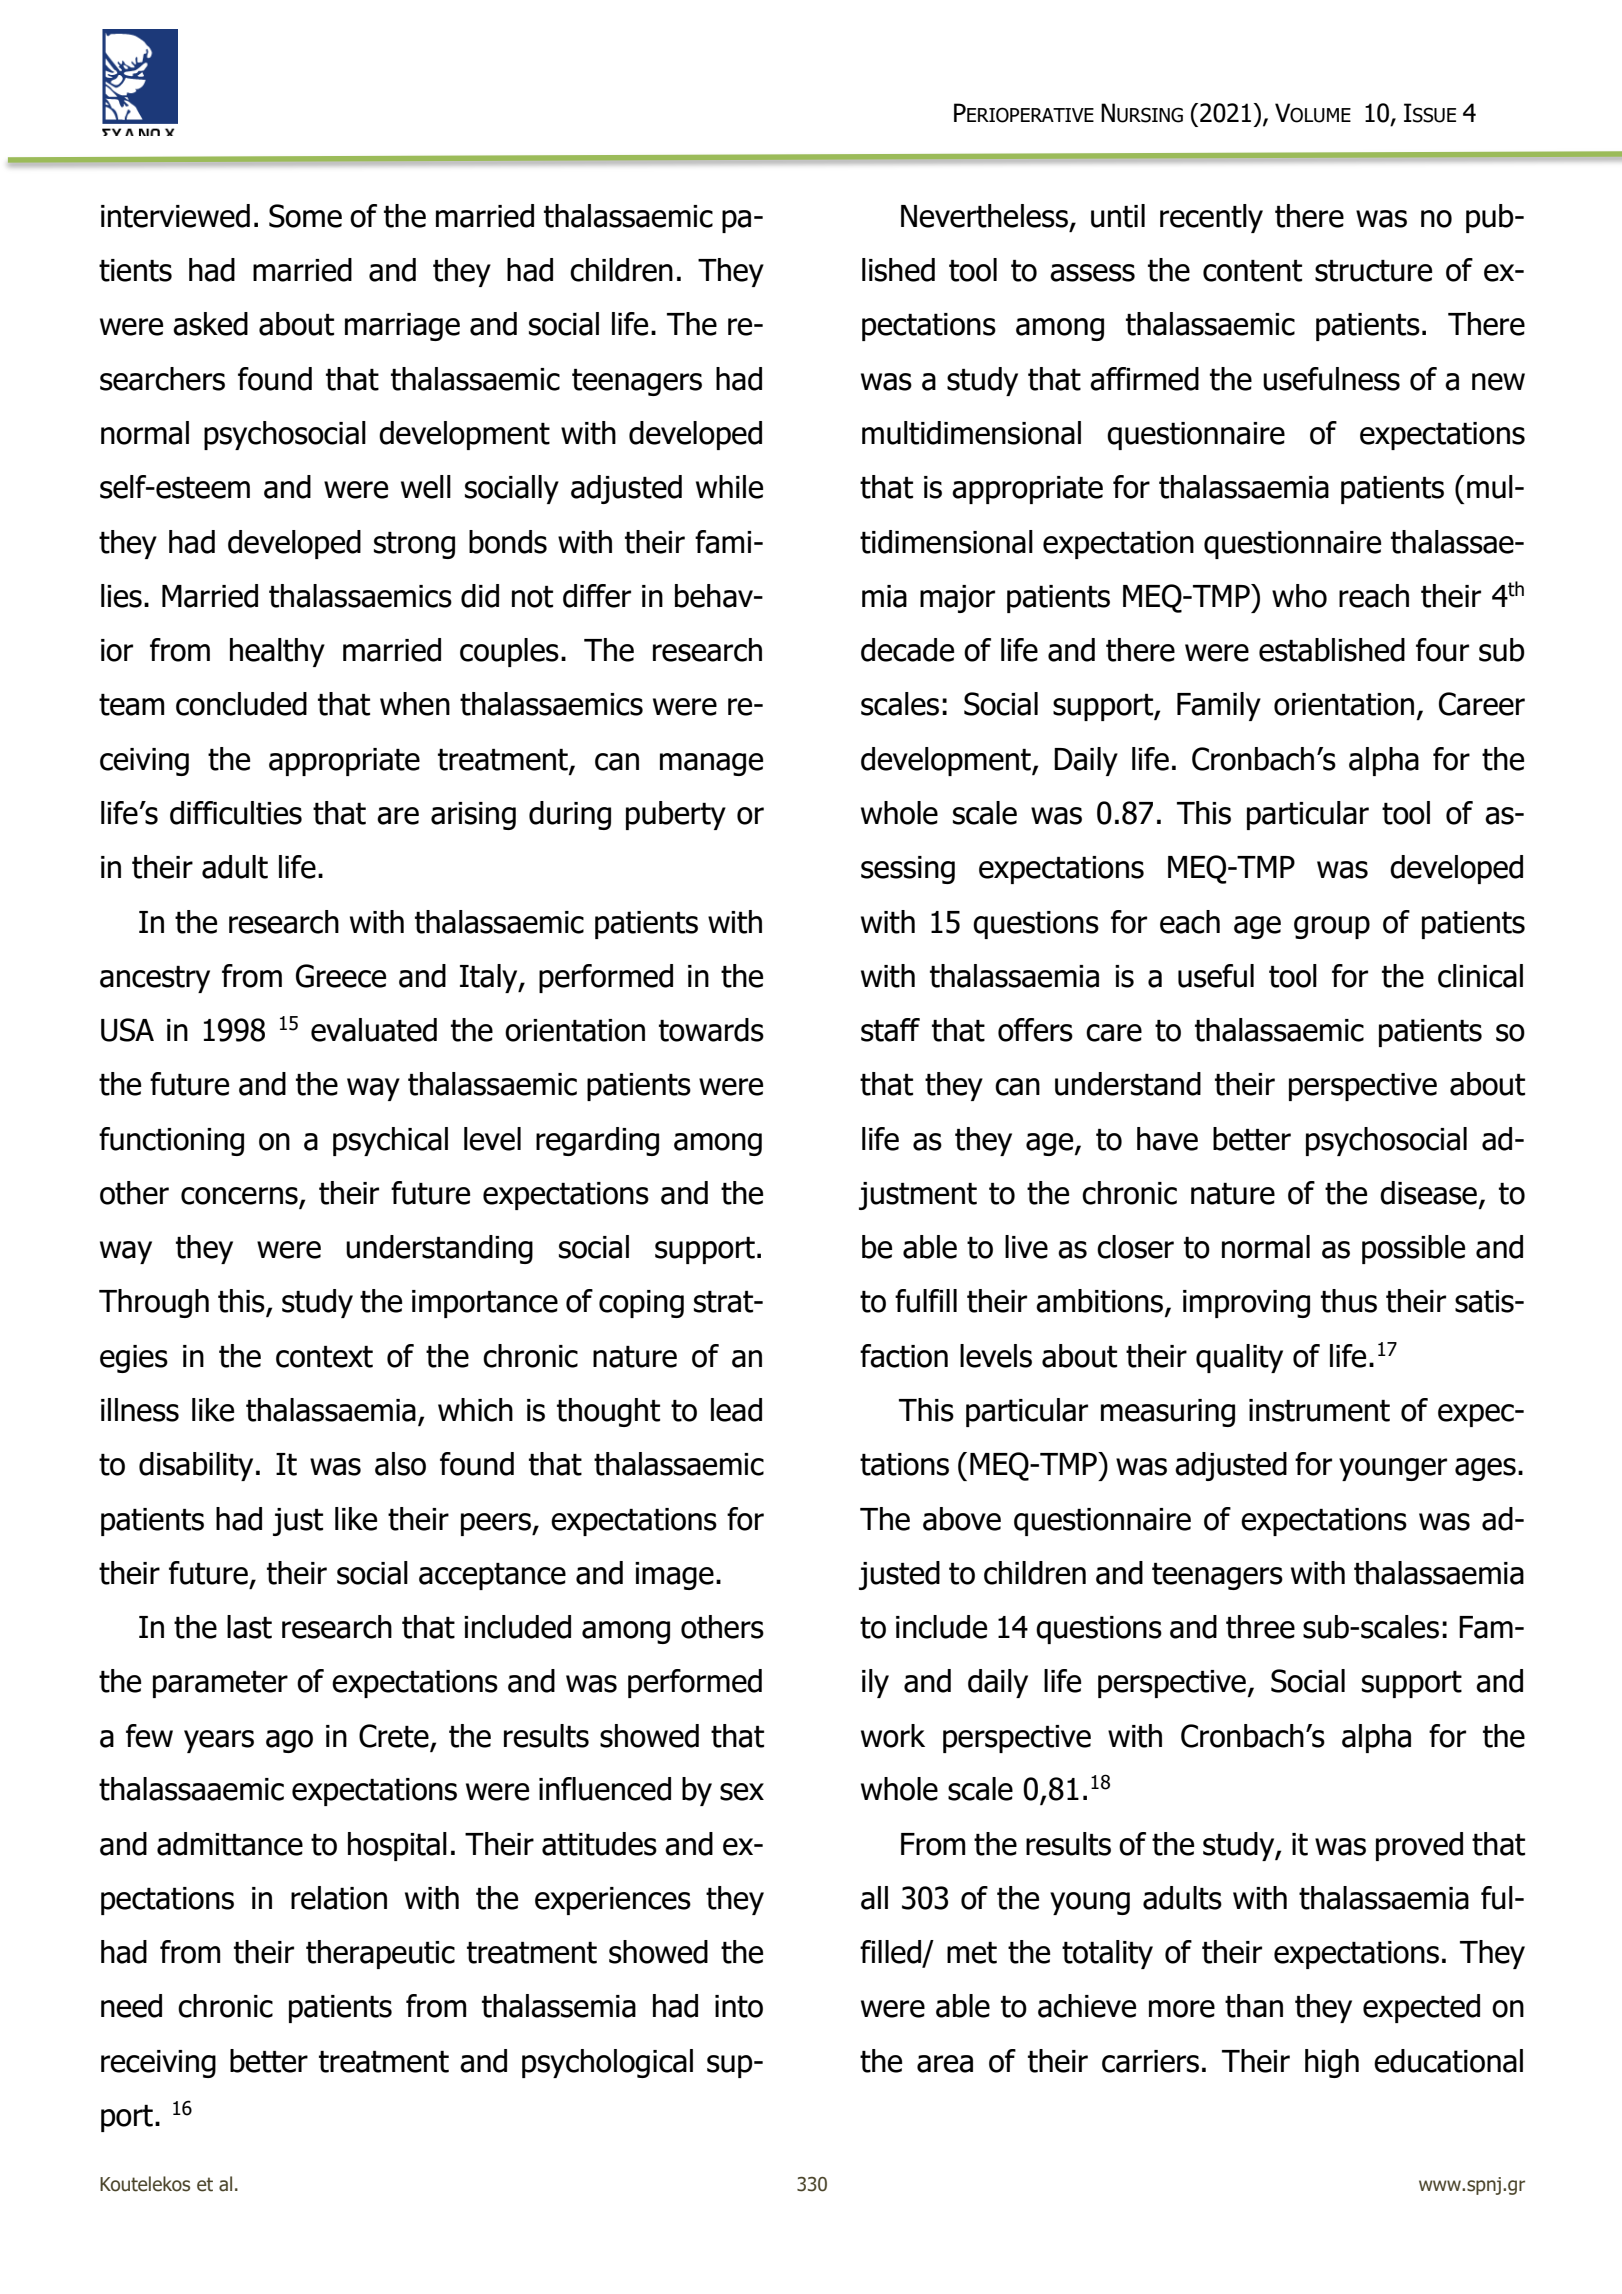  I want to click on Some, so click(305, 216).
